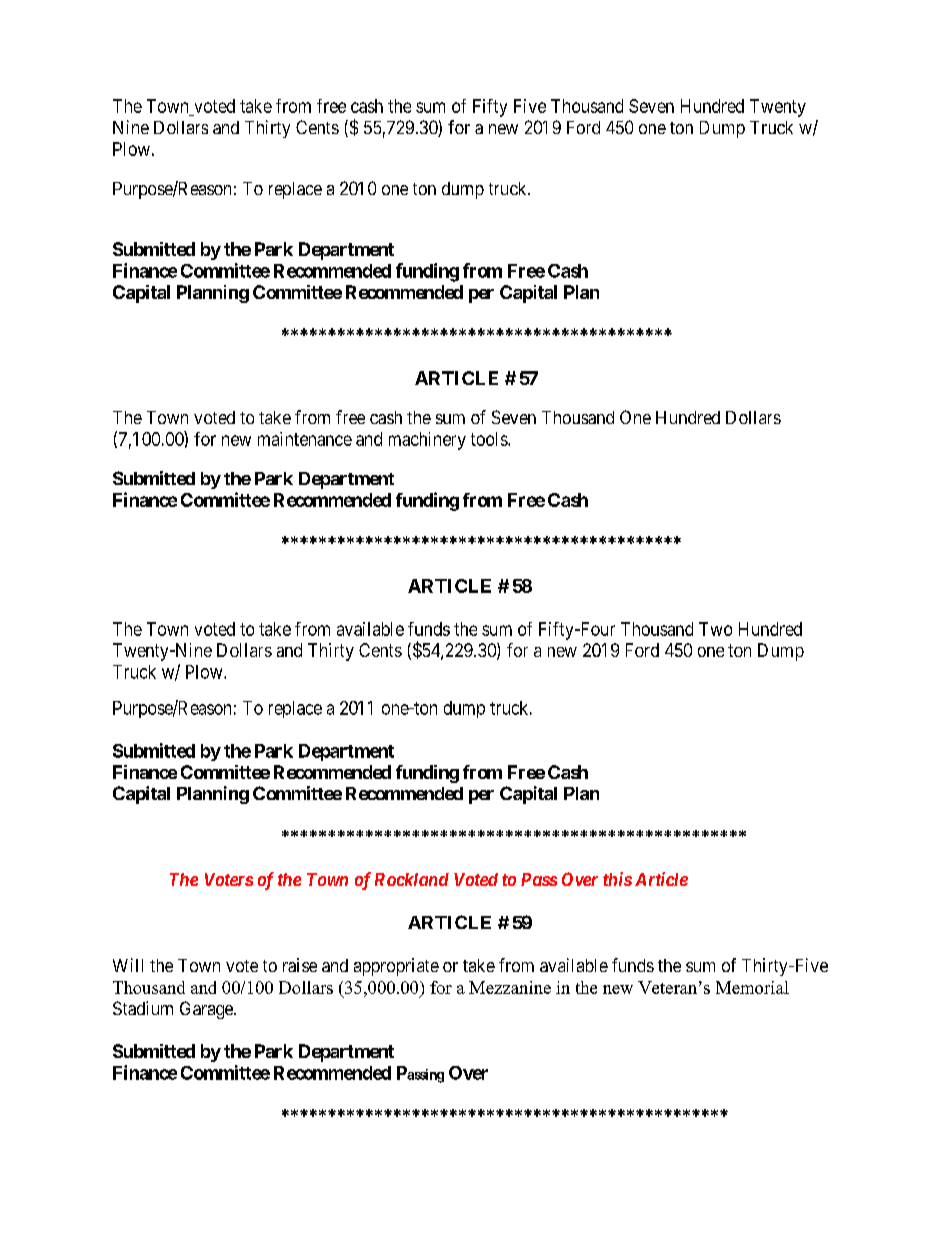 This screenshot has height=1233, width=952. Describe the element at coordinates (427, 441) in the screenshot. I see `machinery` at that location.
